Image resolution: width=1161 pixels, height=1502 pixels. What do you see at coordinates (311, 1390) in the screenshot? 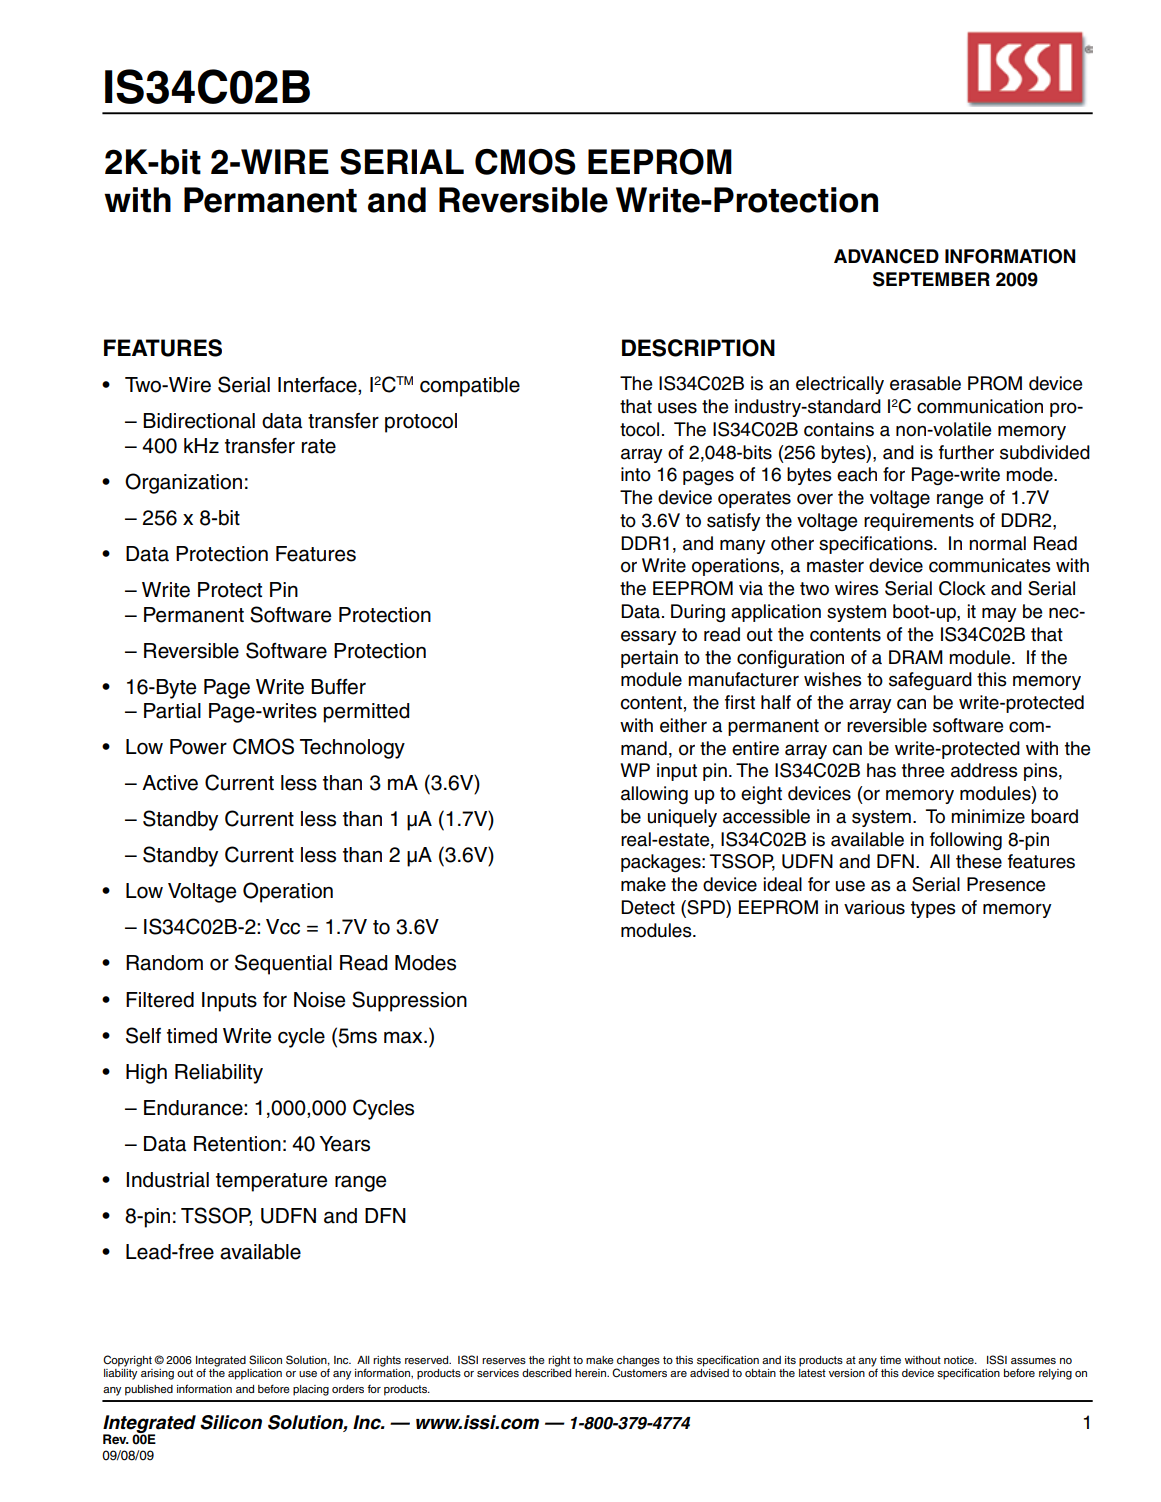
I see `placing` at bounding box center [311, 1390].
